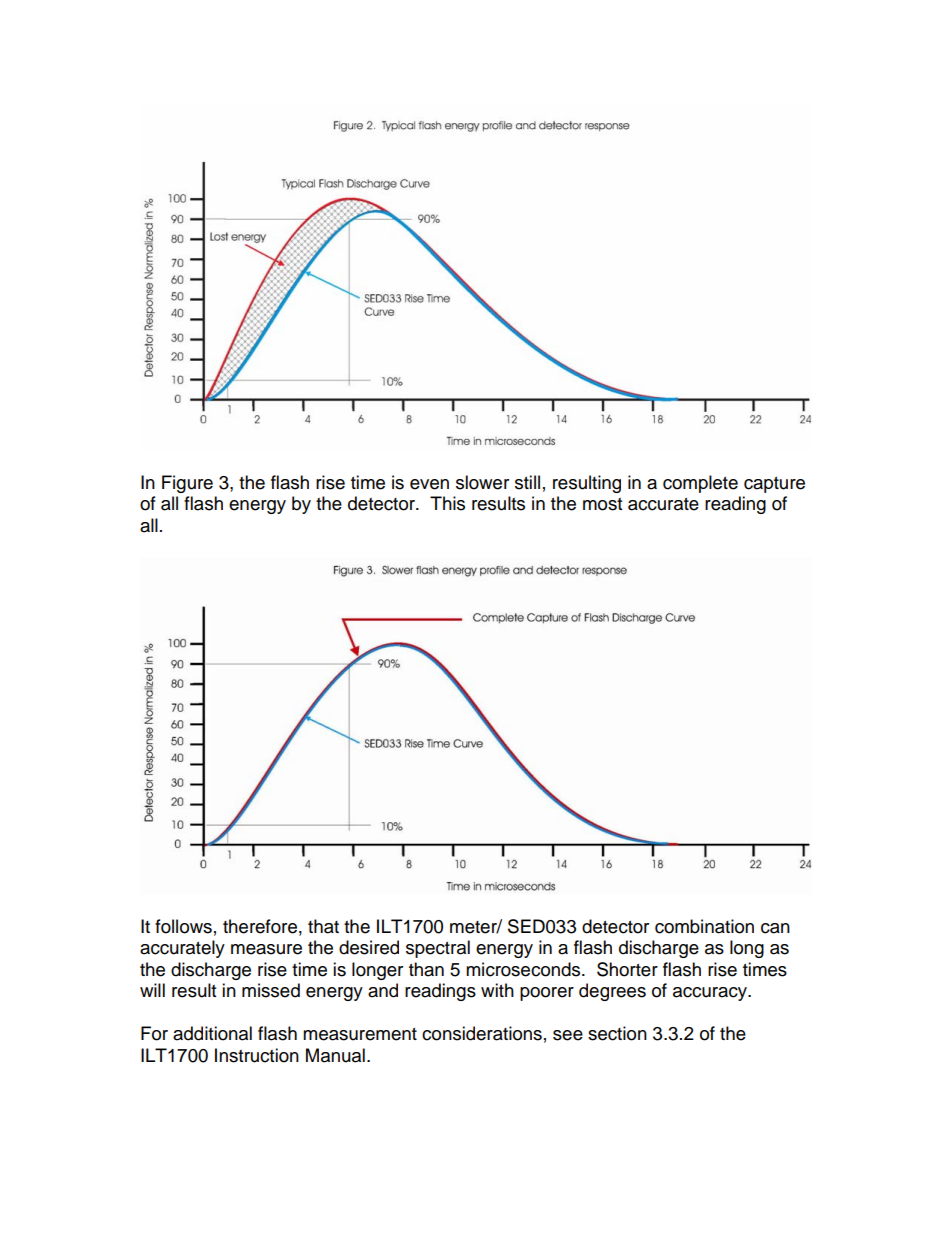  Describe the element at coordinates (774, 485) in the screenshot. I see `capture` at that location.
